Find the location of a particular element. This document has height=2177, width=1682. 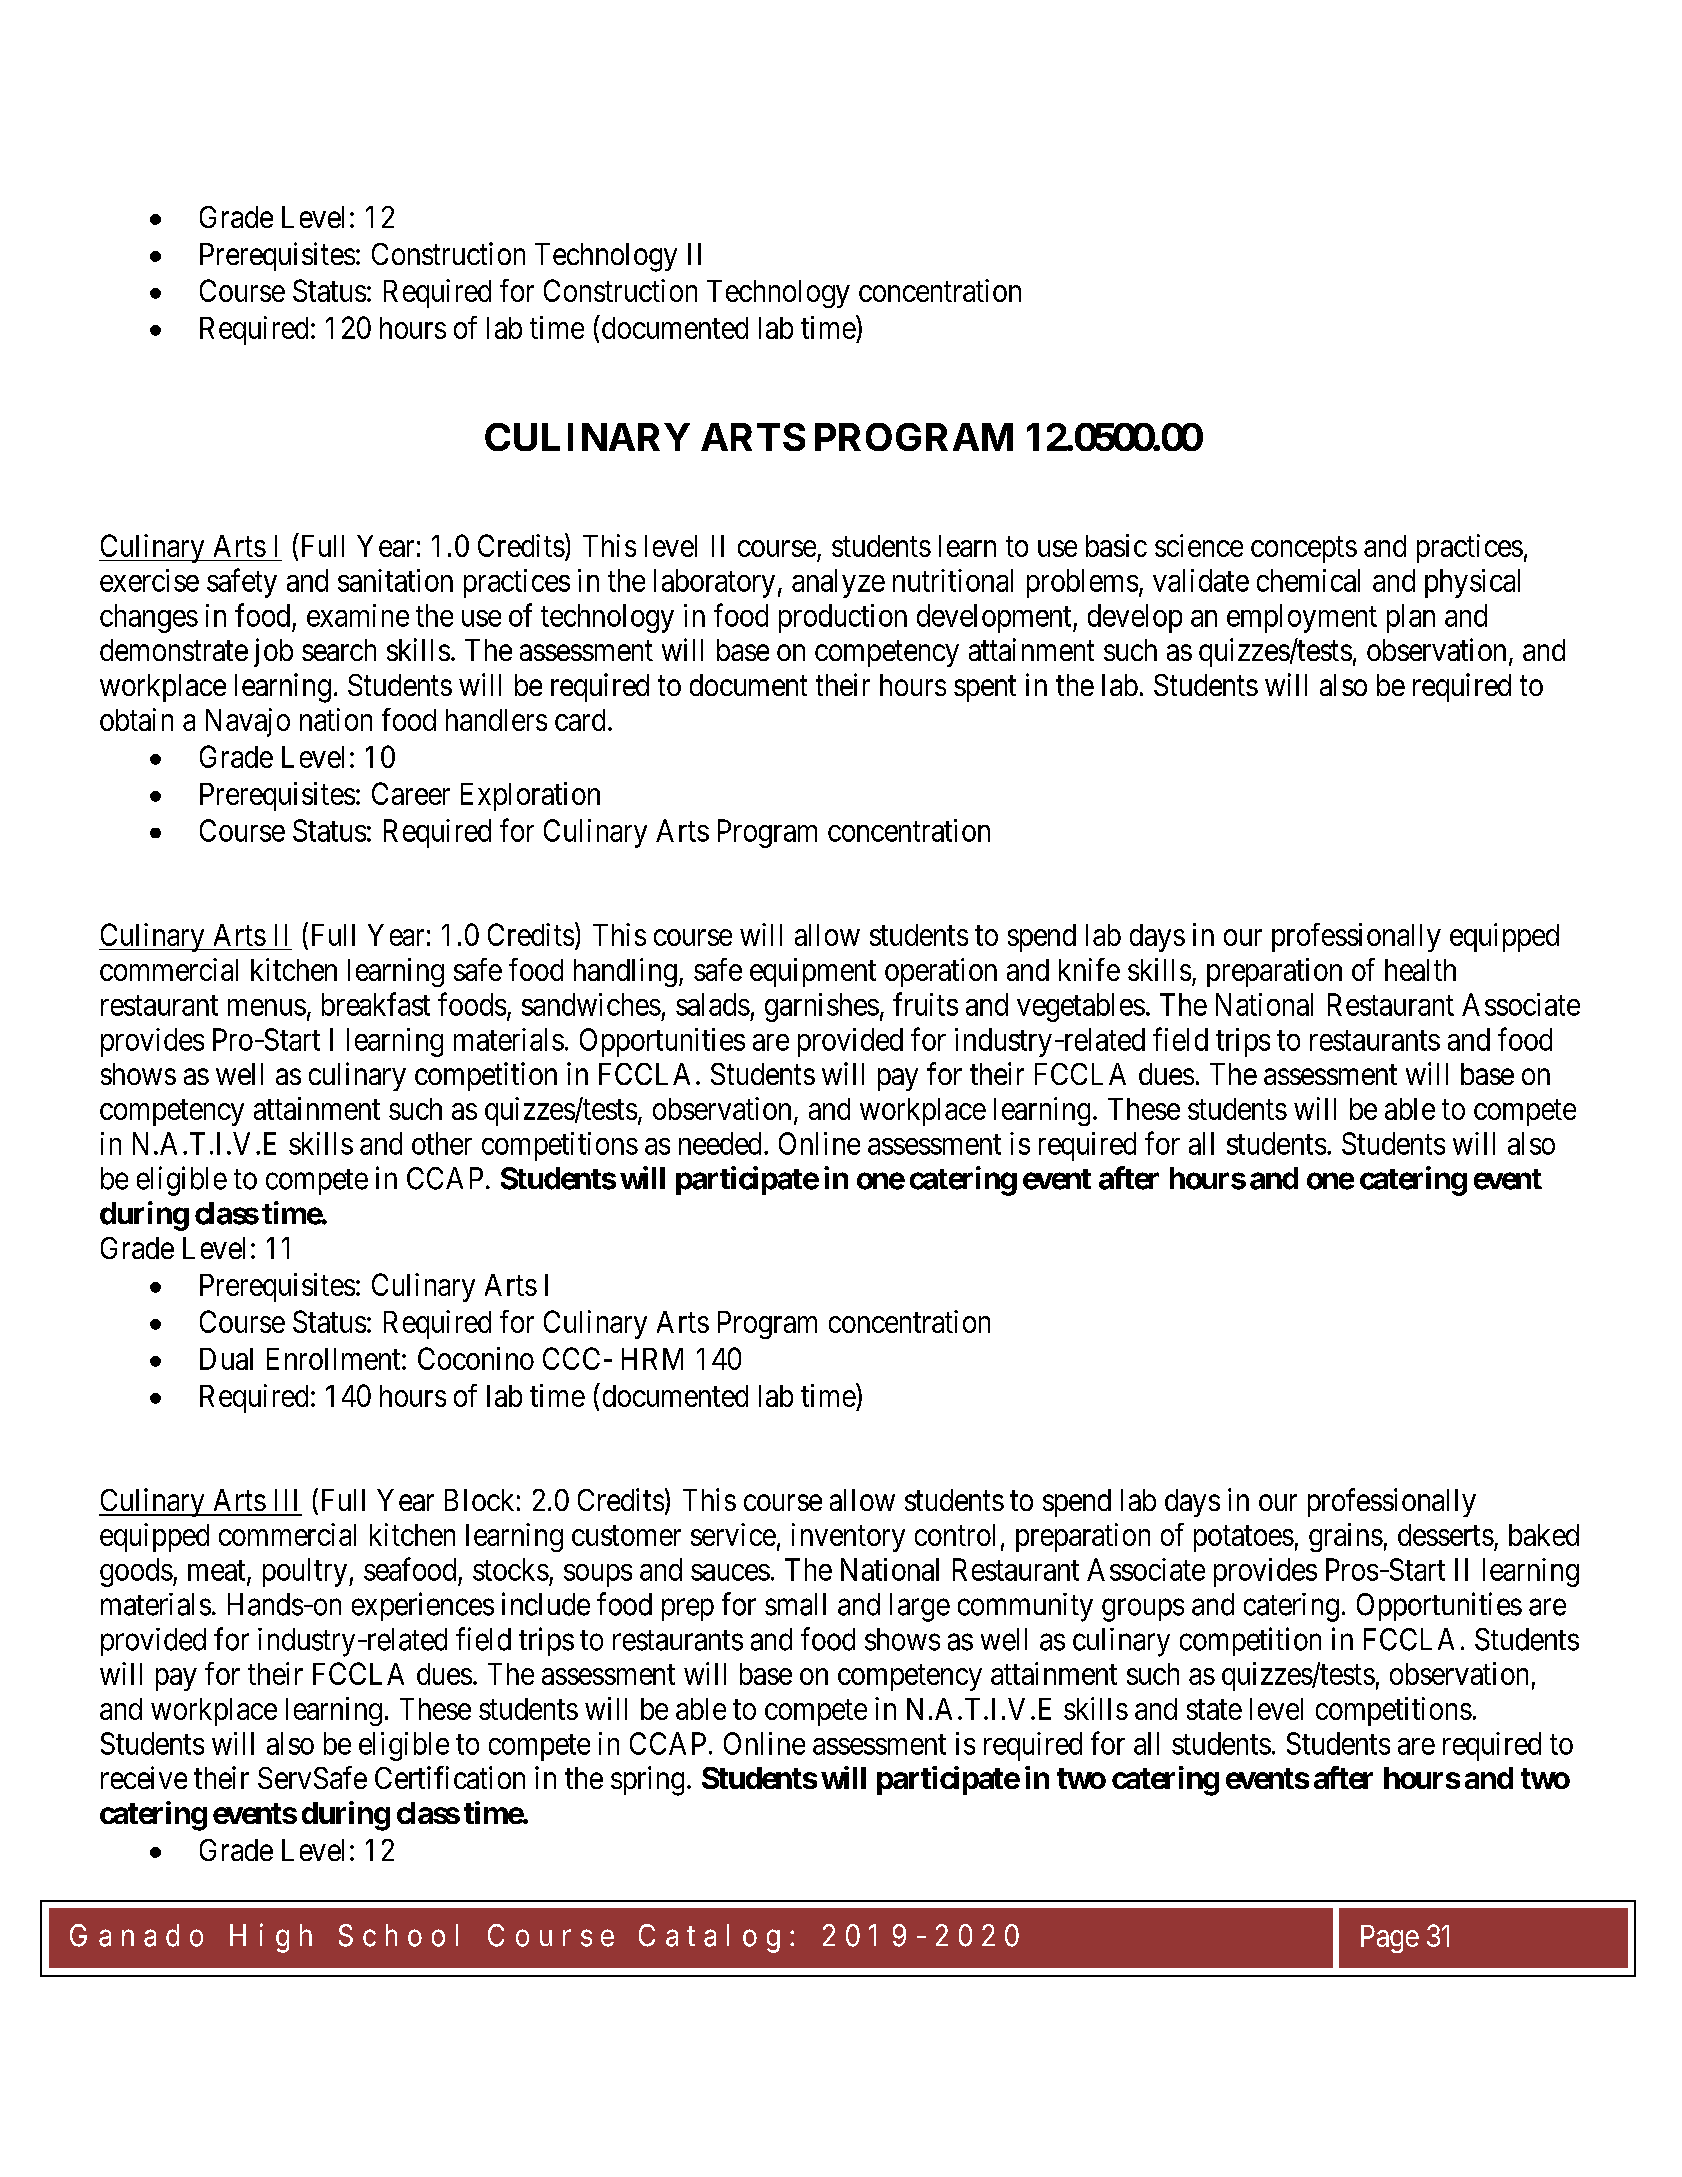

inventory is located at coordinates (848, 1537).
